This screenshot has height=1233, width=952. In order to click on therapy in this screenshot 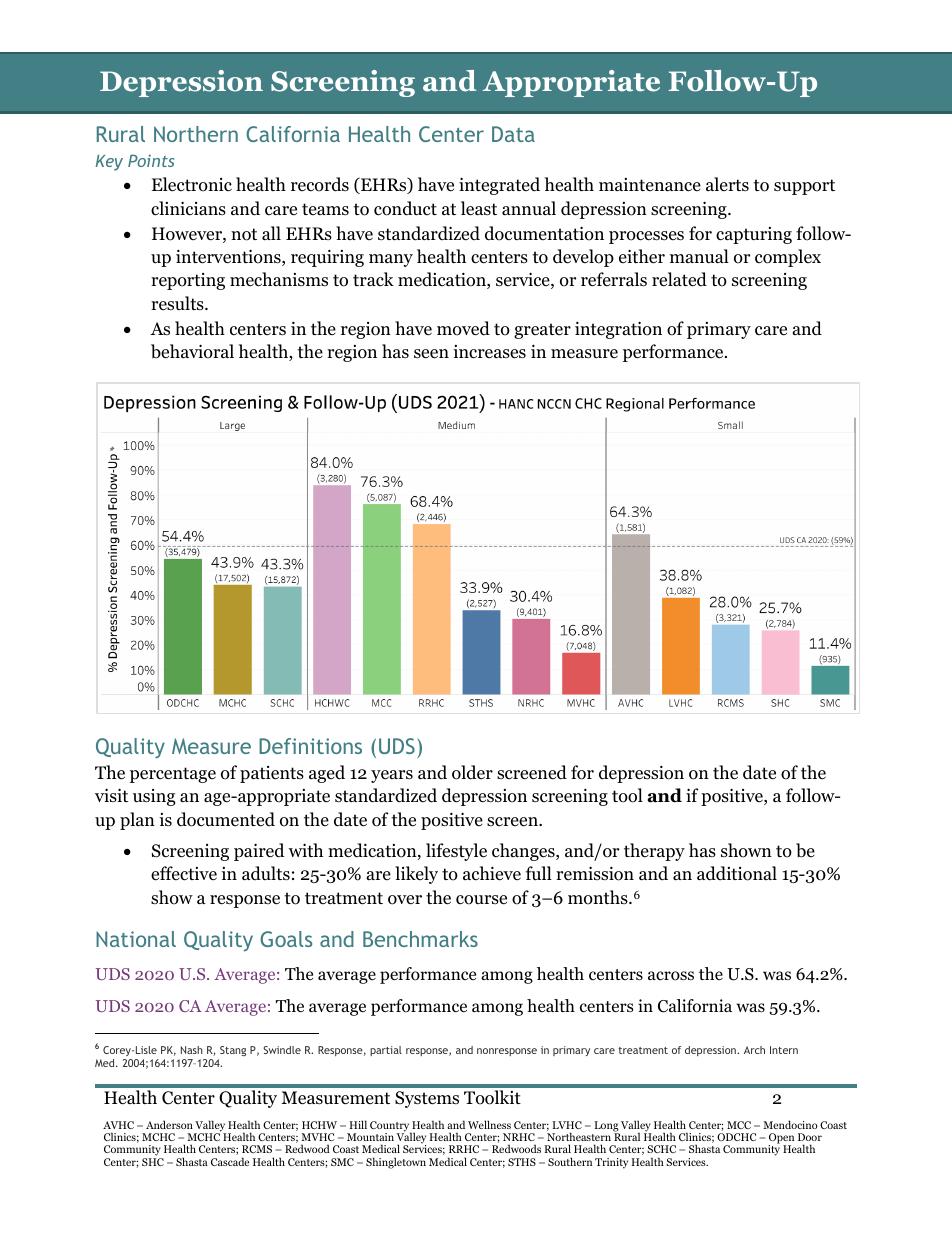, I will do `click(654, 852)`.
